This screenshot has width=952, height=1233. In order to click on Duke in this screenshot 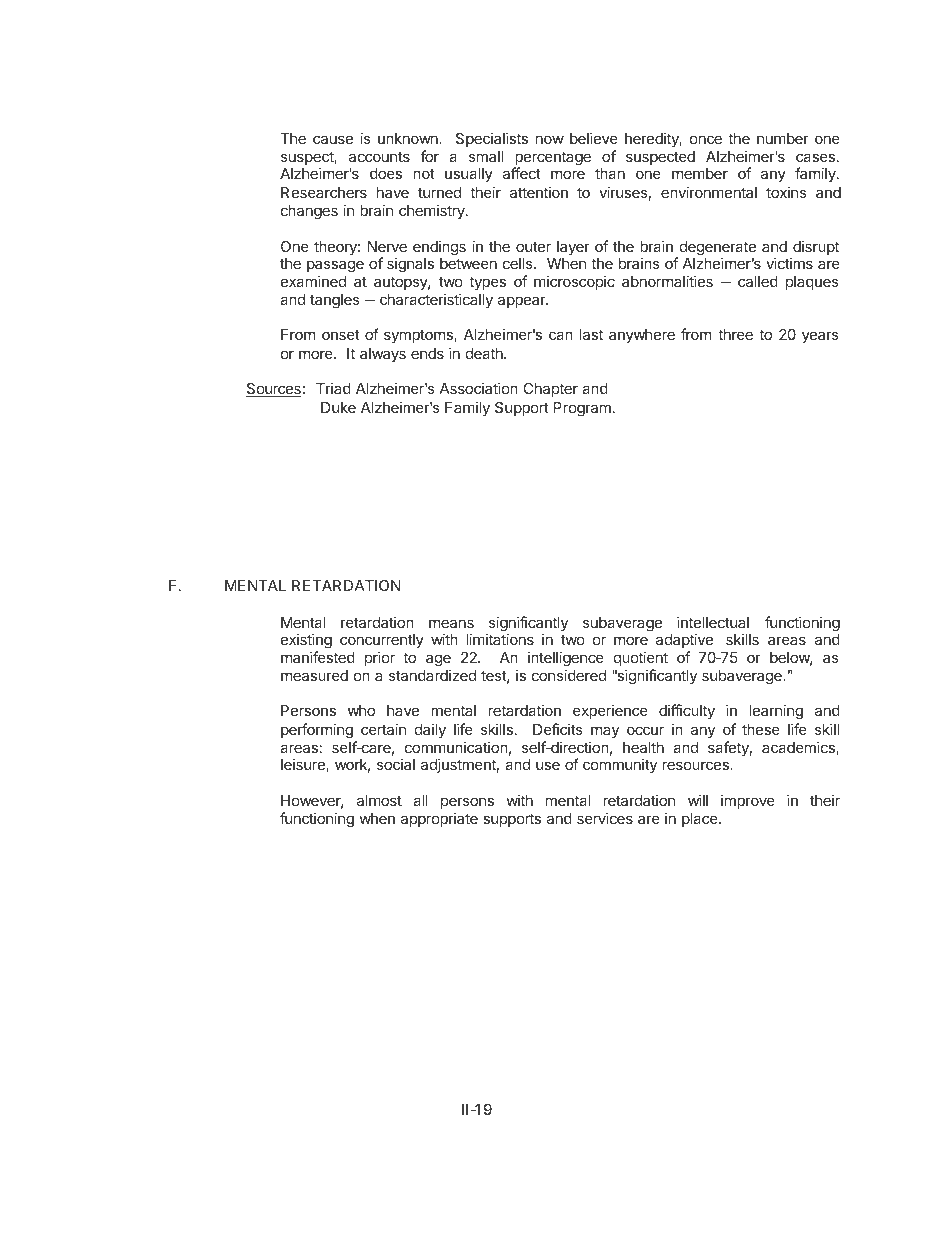, I will do `click(338, 407)`.
